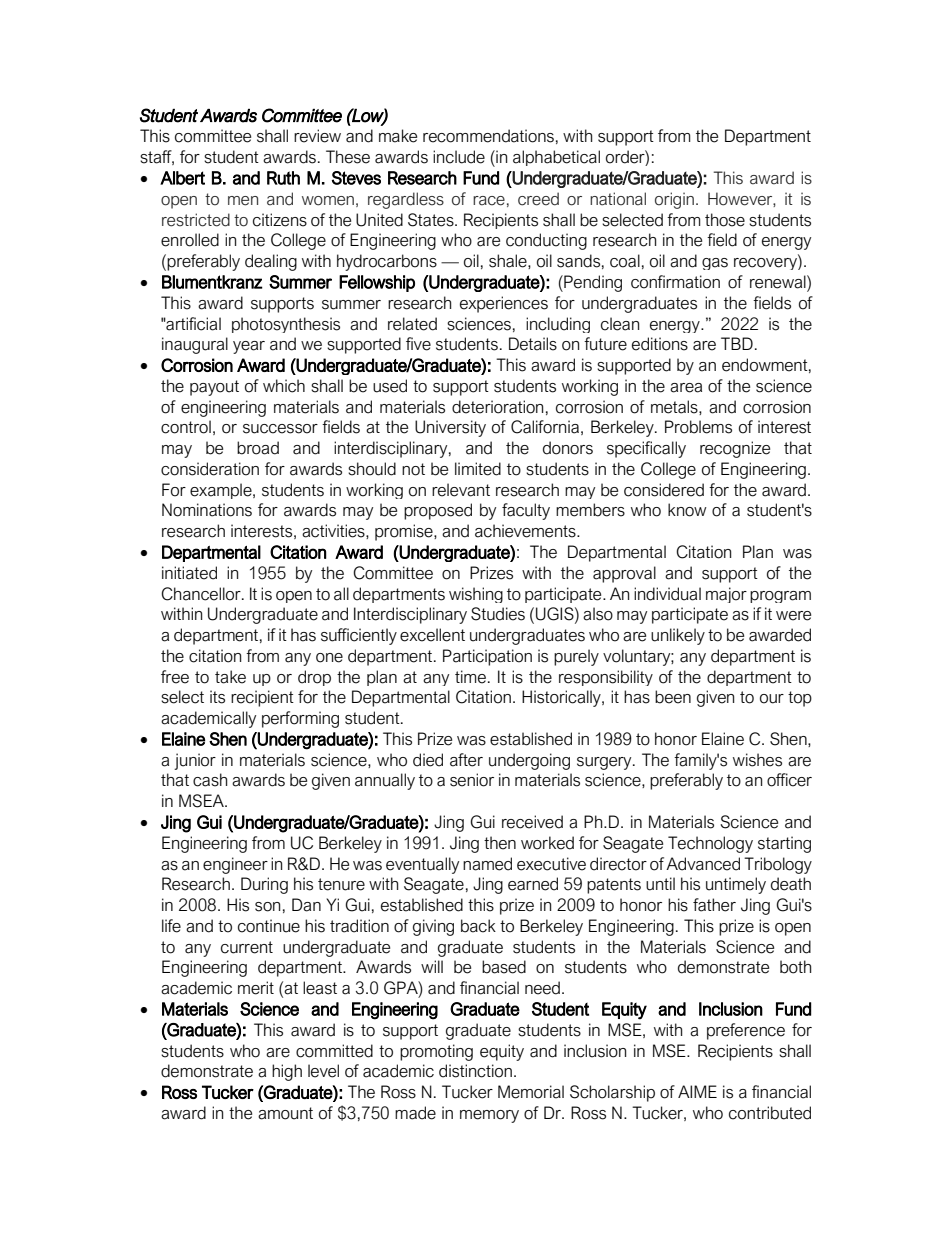  I want to click on include, so click(459, 157).
